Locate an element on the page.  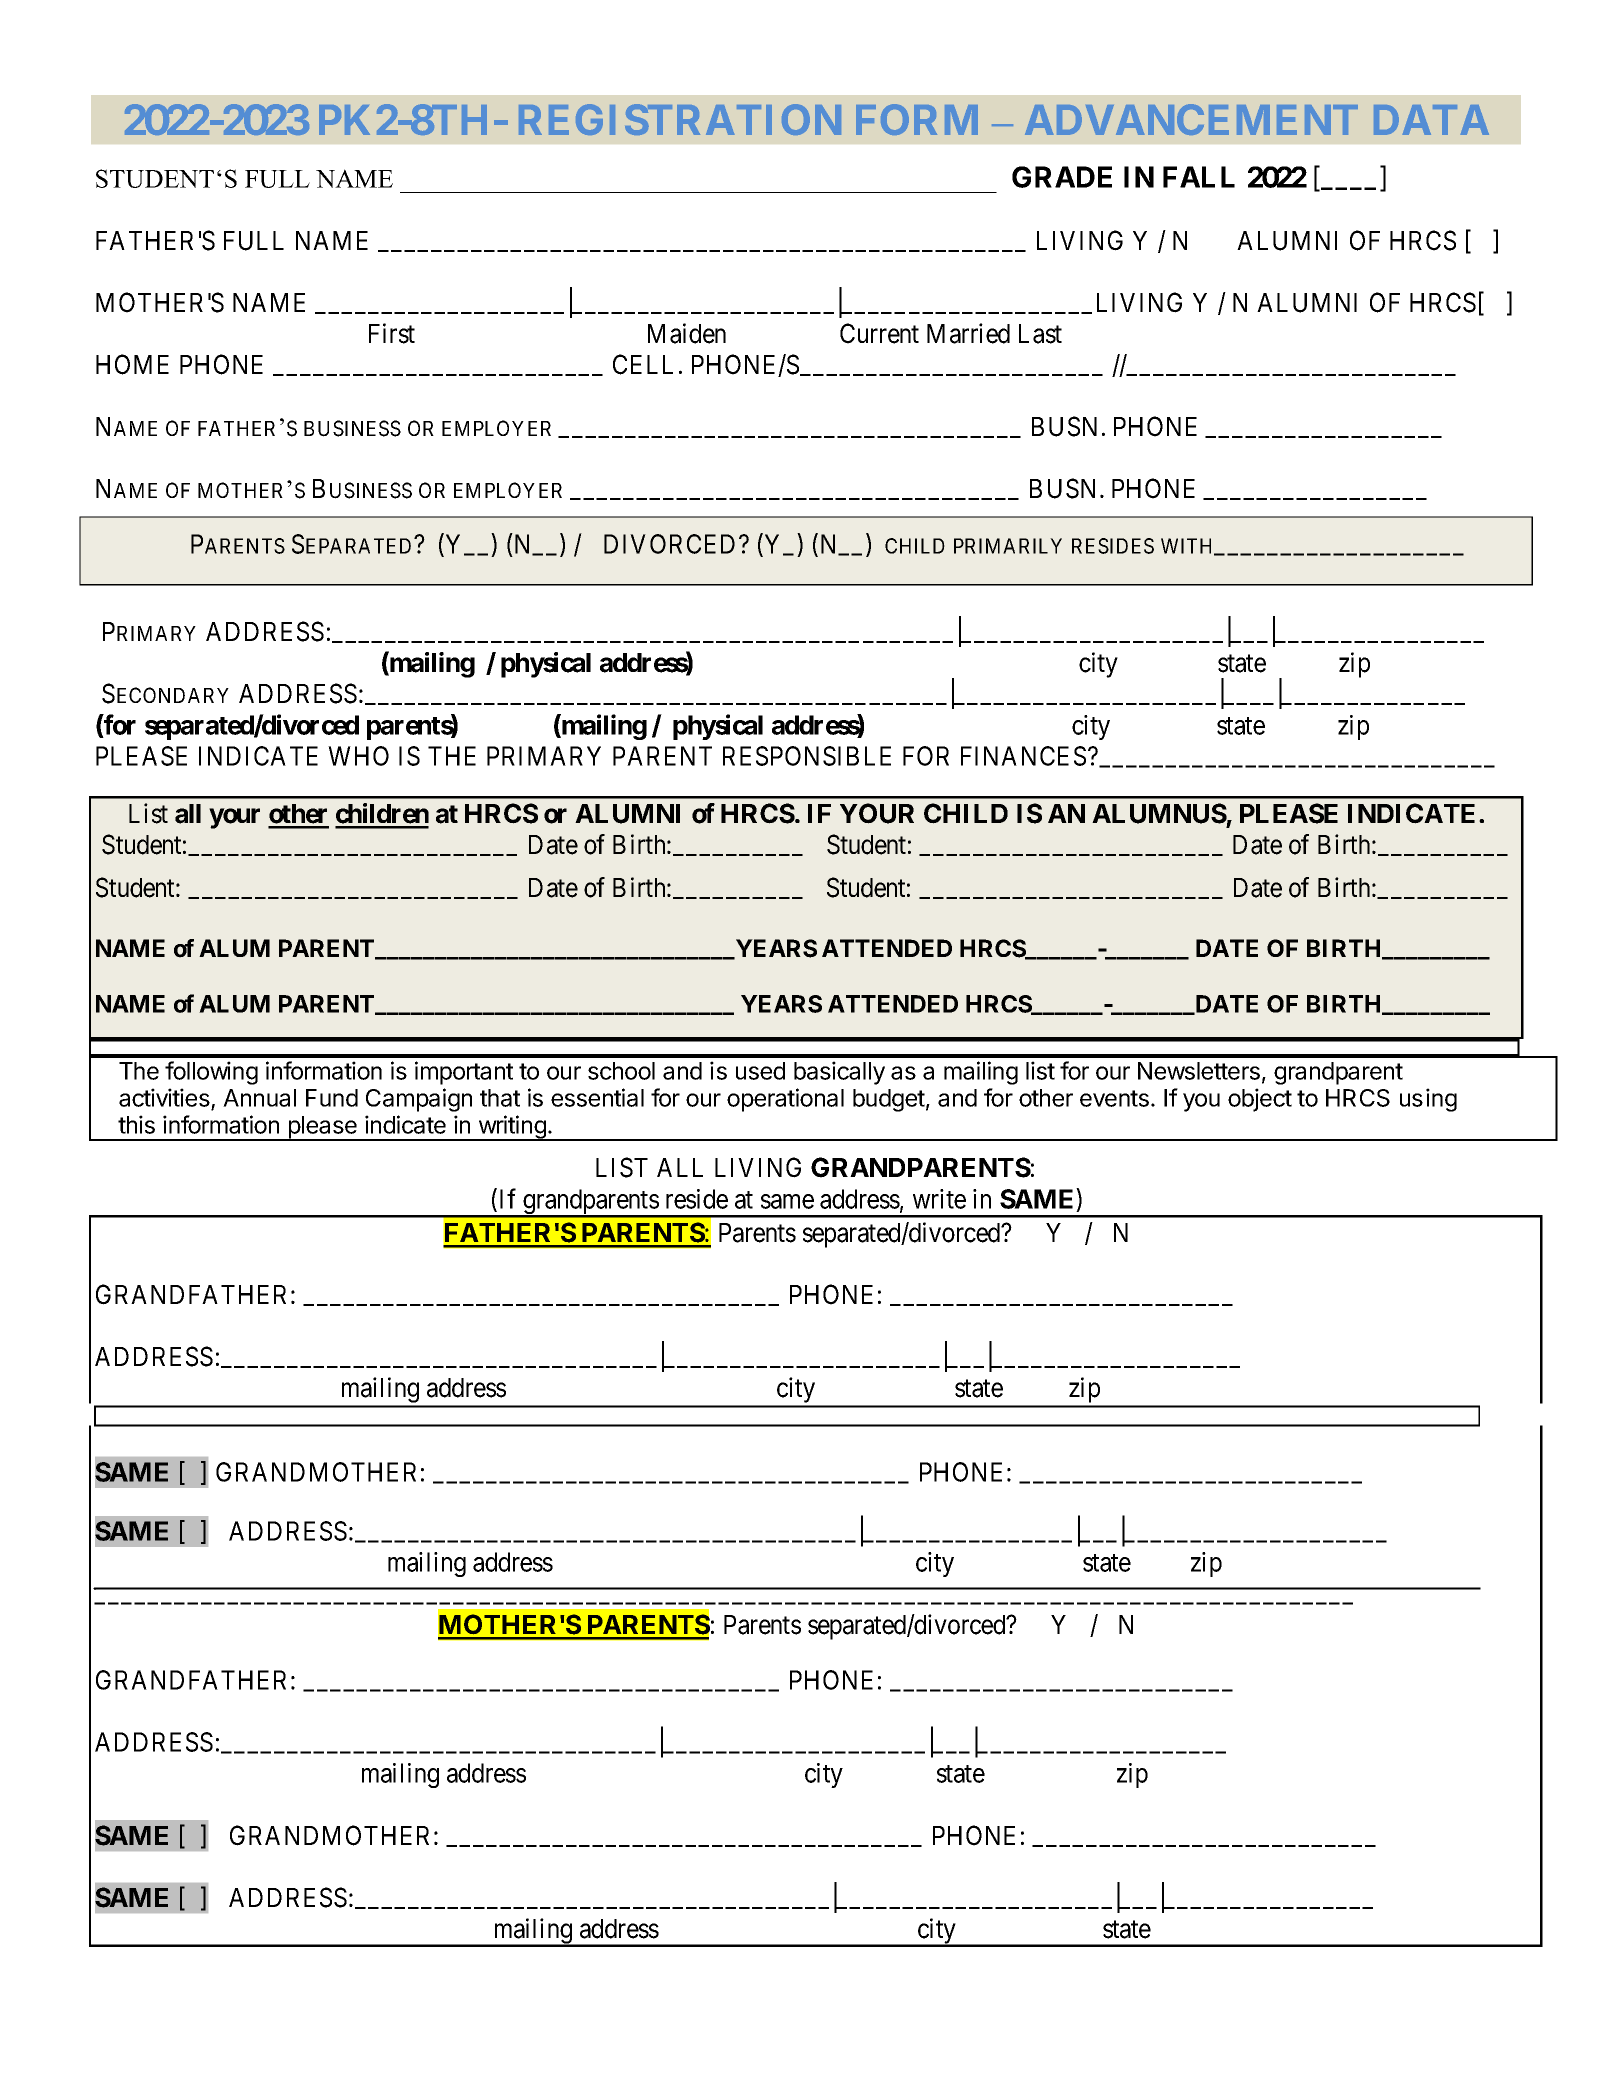
used is located at coordinates (760, 1071).
